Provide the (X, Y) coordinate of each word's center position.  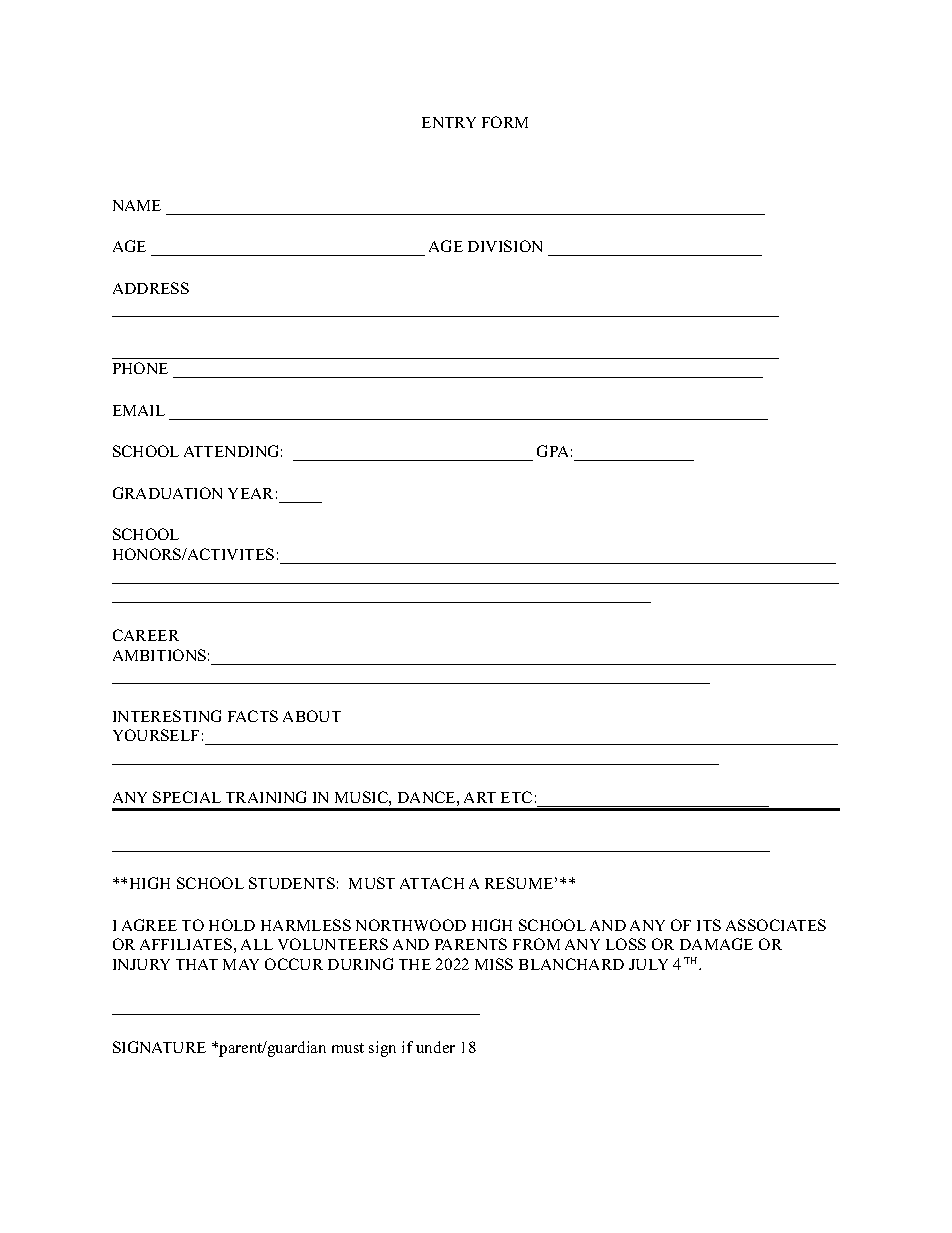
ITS (709, 925)
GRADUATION (167, 493)
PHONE (140, 368)
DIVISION (505, 246)
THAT (197, 964)
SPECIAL (187, 797)
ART (480, 797)
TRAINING (266, 797)
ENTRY (449, 122)
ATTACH (432, 883)
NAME (137, 205)
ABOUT (312, 716)
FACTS (253, 716)
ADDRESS (151, 288)
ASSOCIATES (776, 925)
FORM (505, 122)
